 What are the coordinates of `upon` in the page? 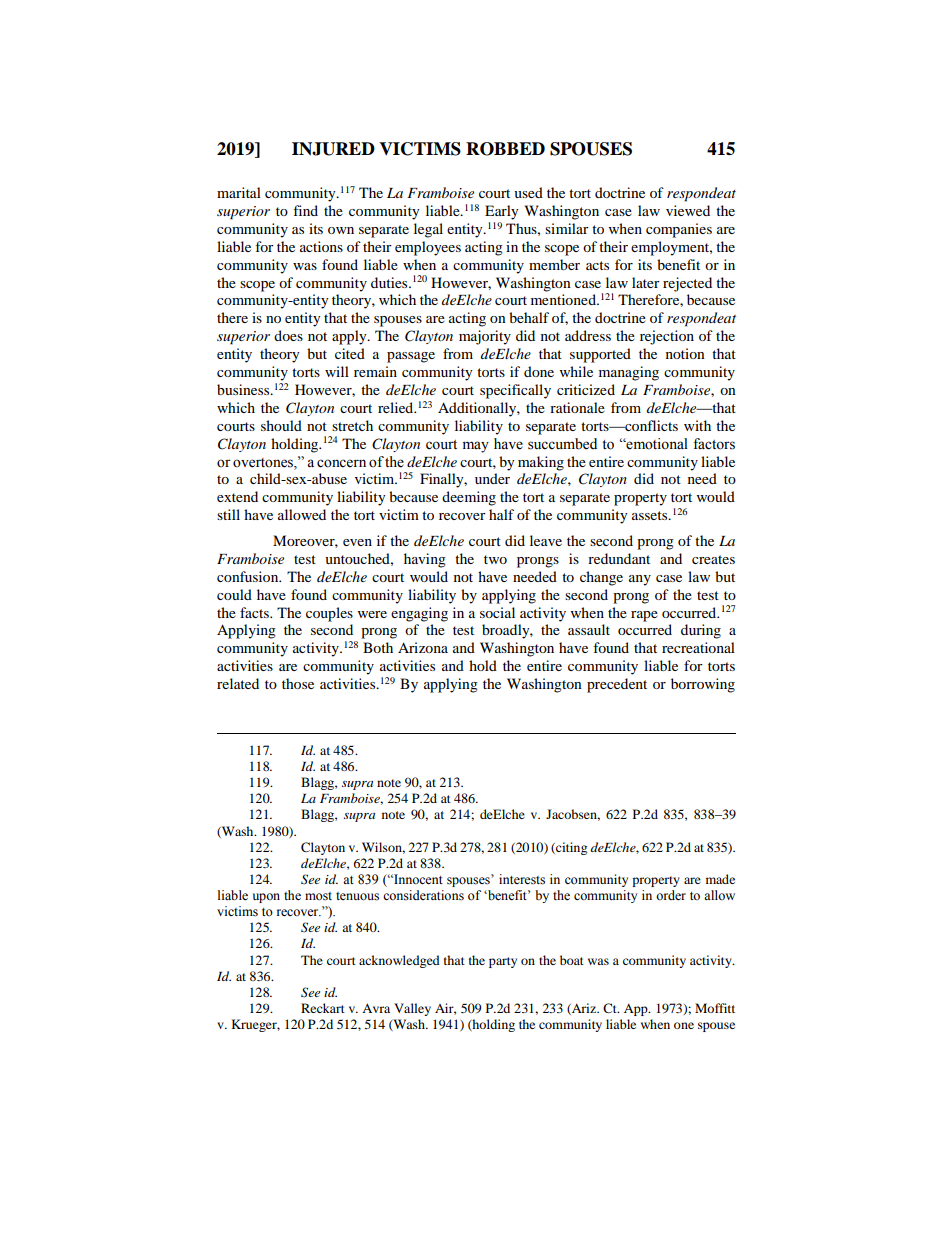 It's located at (266, 898).
